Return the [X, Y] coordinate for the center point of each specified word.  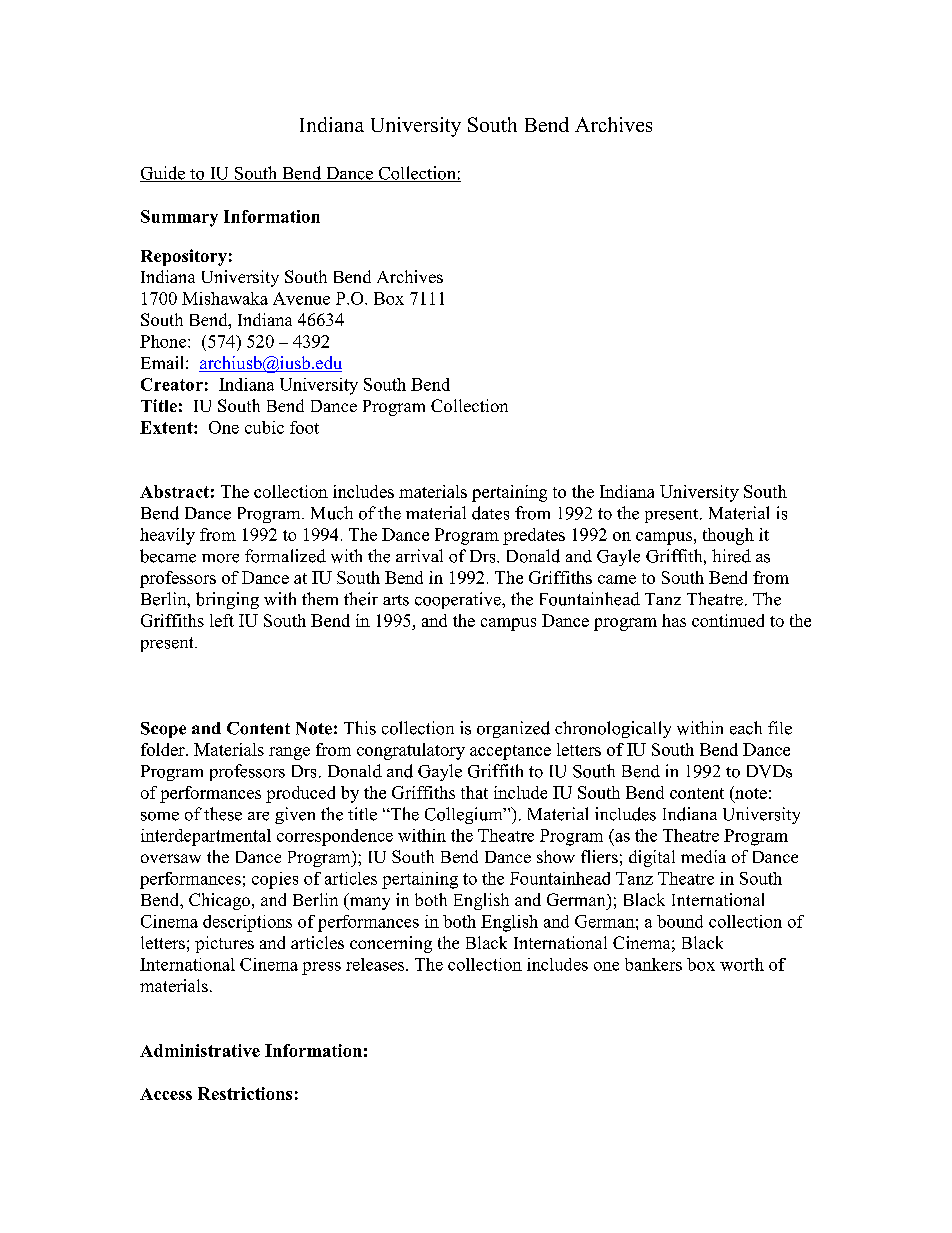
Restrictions [245, 1093]
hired [731, 556]
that [474, 792]
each [746, 728]
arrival [419, 555]
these [223, 814]
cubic [264, 427]
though [728, 536]
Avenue [301, 298]
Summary [179, 218]
